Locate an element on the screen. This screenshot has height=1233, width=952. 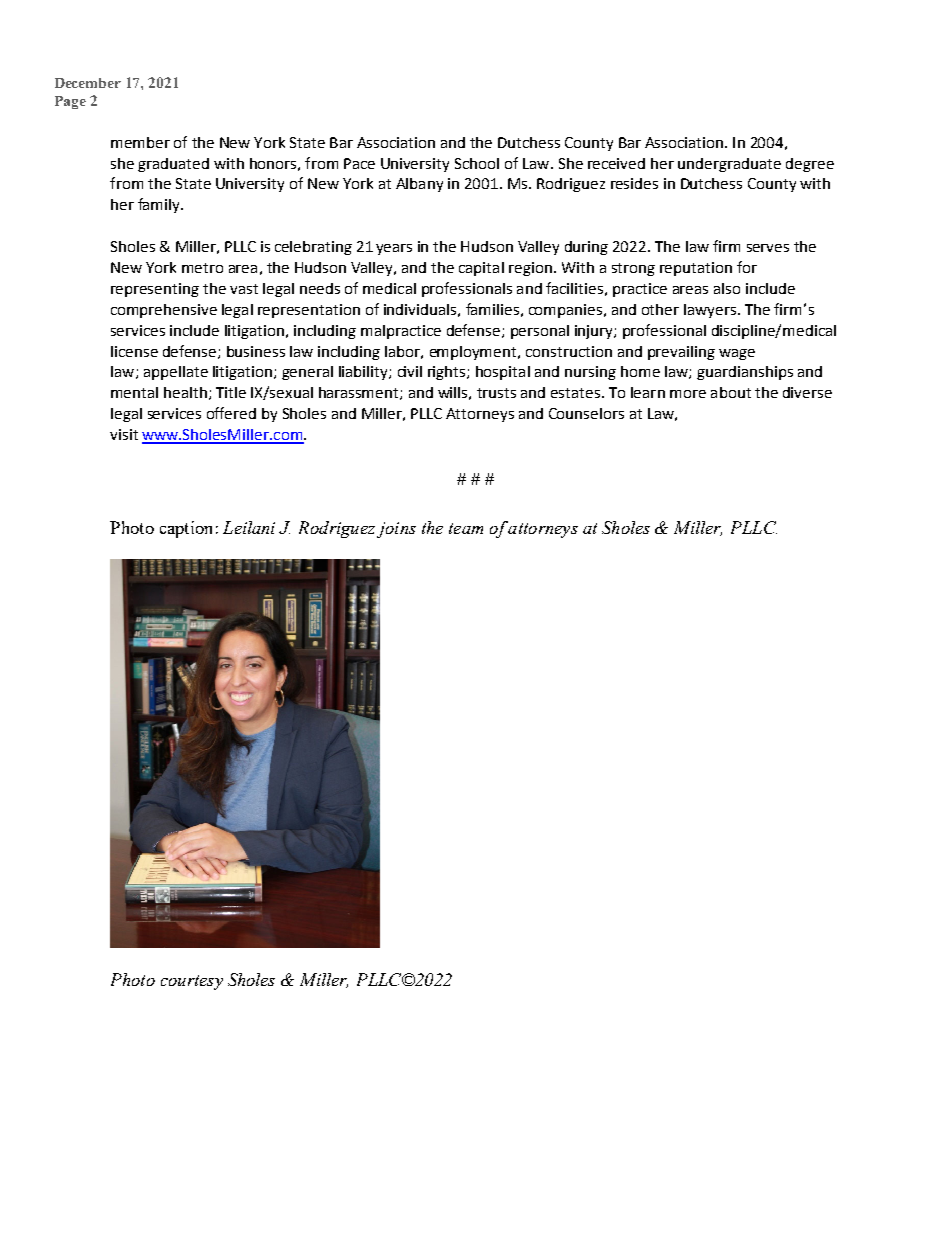
more is located at coordinates (688, 394).
